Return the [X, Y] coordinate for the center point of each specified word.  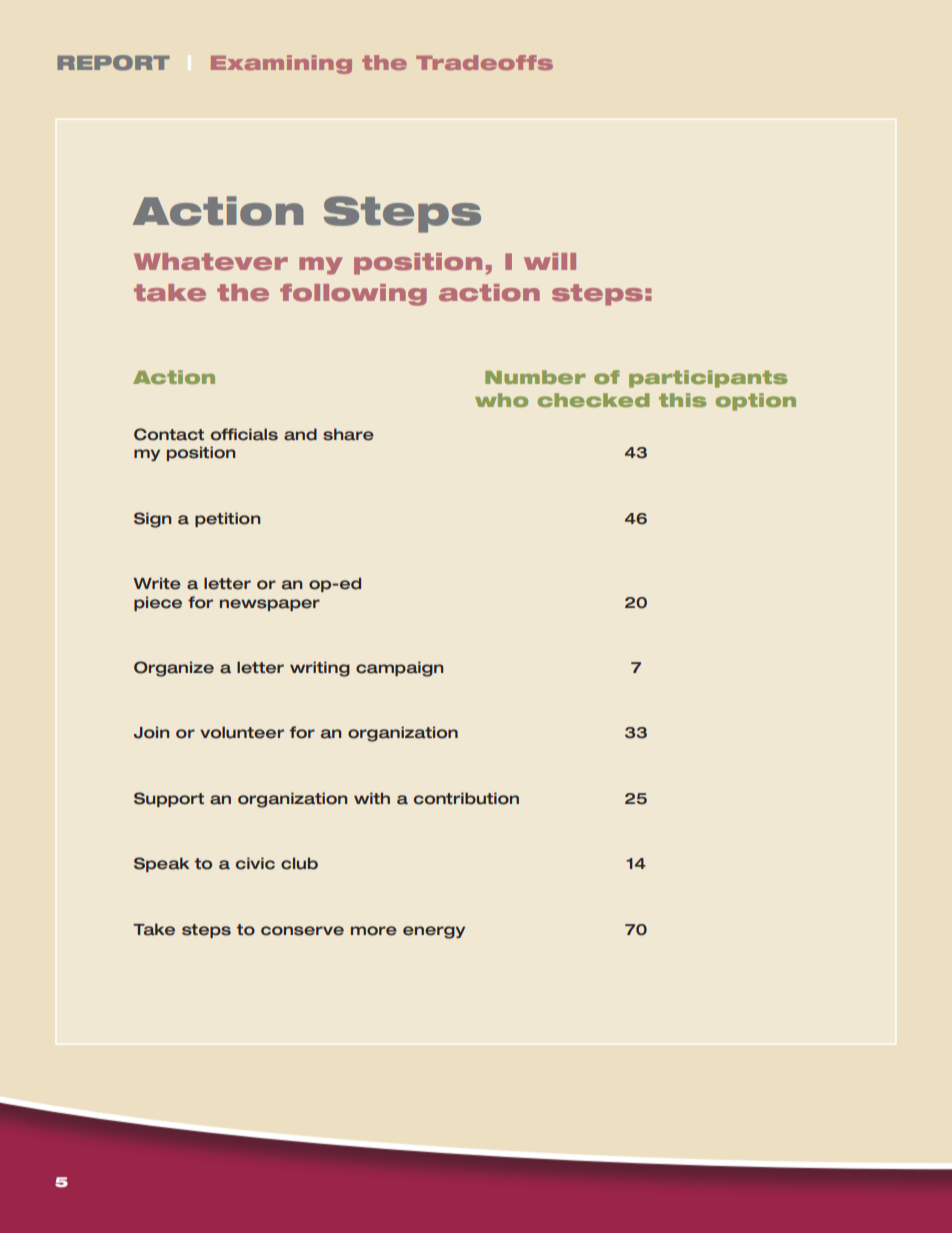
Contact [169, 434]
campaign [399, 669]
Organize [174, 669]
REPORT [113, 63]
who [501, 400]
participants [708, 379]
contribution [466, 798]
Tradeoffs [484, 62]
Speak [162, 864]
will [550, 261]
